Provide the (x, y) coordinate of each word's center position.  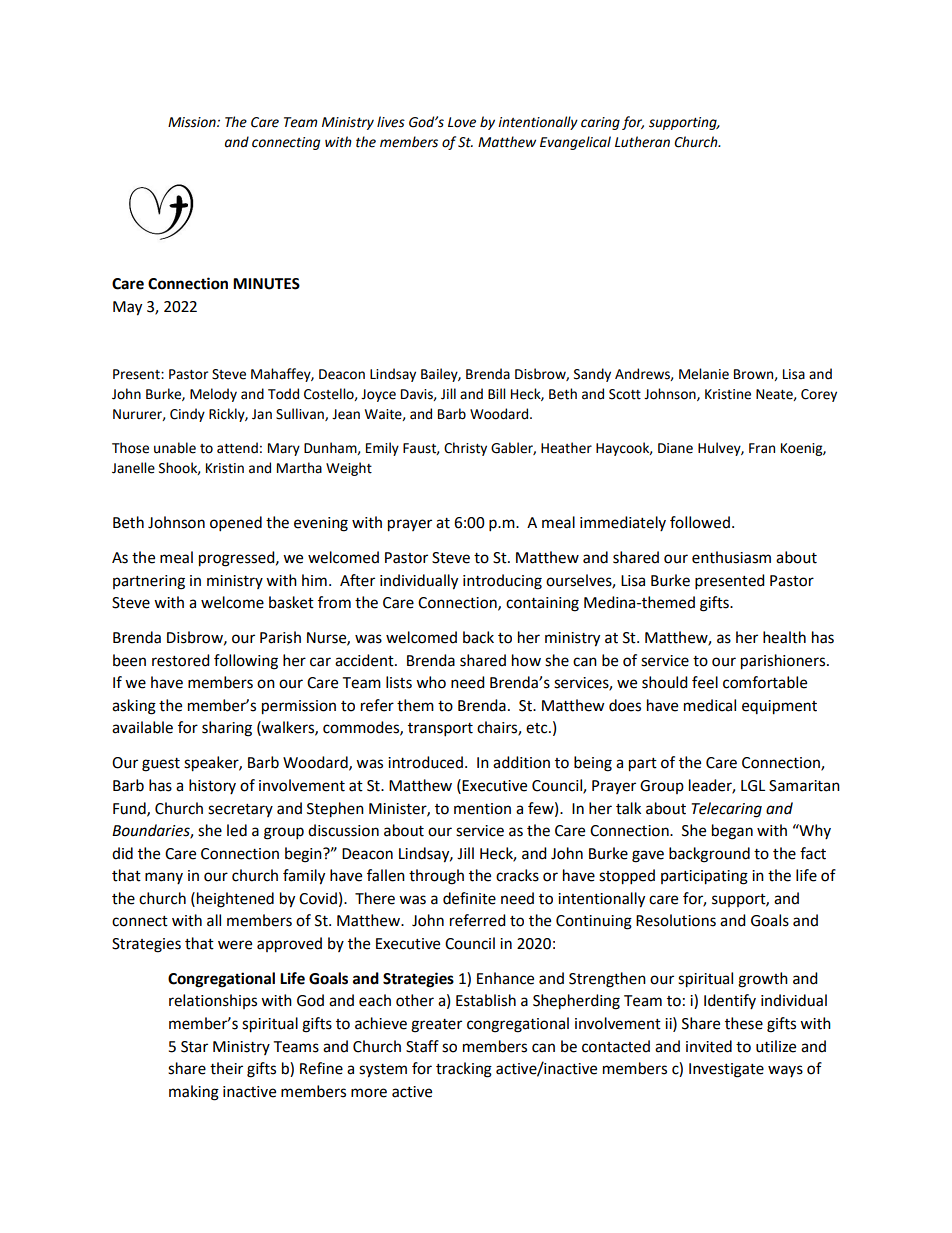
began (732, 832)
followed (700, 522)
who (431, 682)
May (127, 308)
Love (462, 122)
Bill (496, 393)
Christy (465, 449)
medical (710, 705)
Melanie (704, 374)
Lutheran (642, 142)
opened (236, 524)
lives (391, 122)
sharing (227, 729)
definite (469, 898)
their (226, 1068)
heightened (235, 900)
